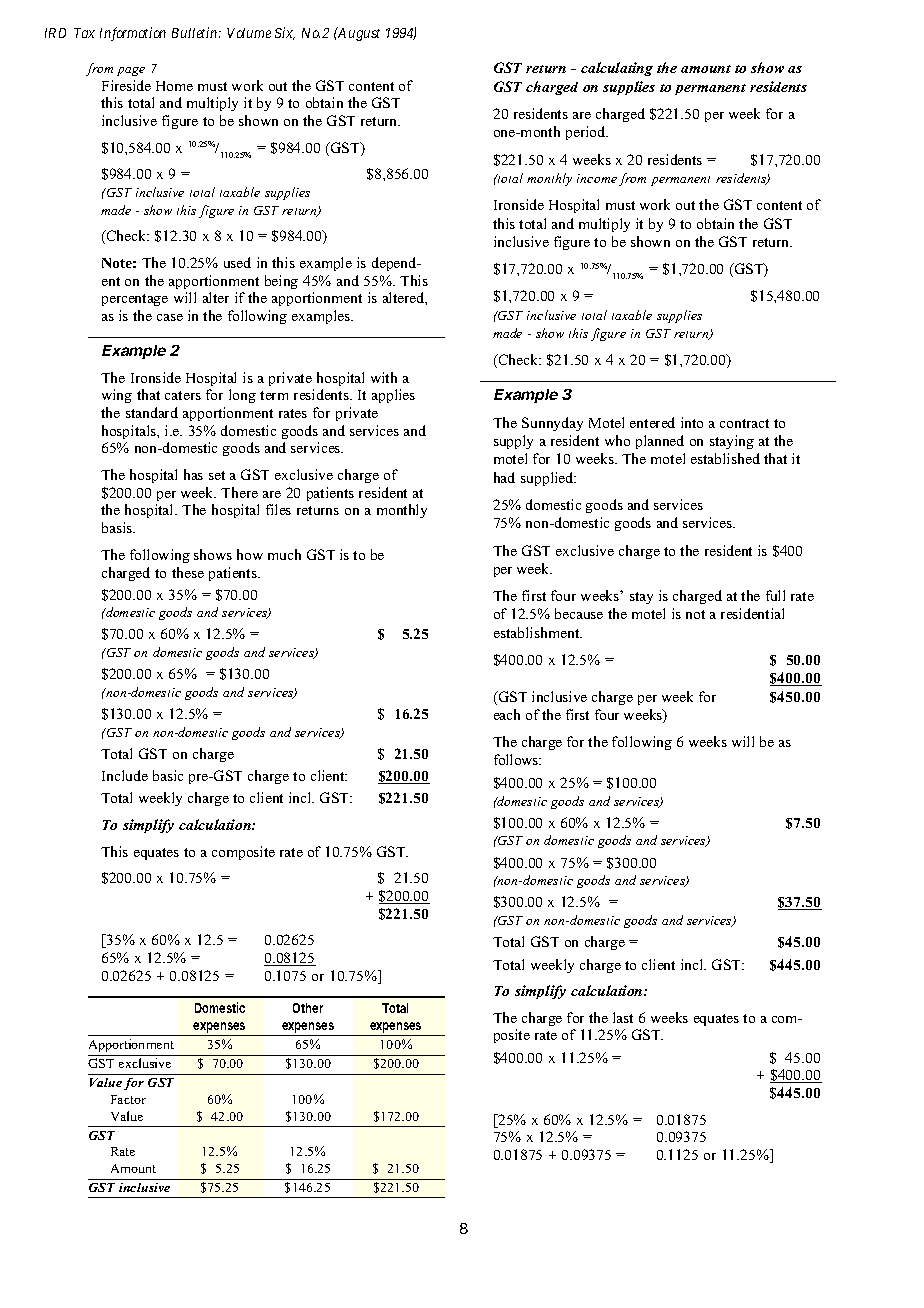 This page has height=1308, width=924. I want to click on page, so click(131, 71).
